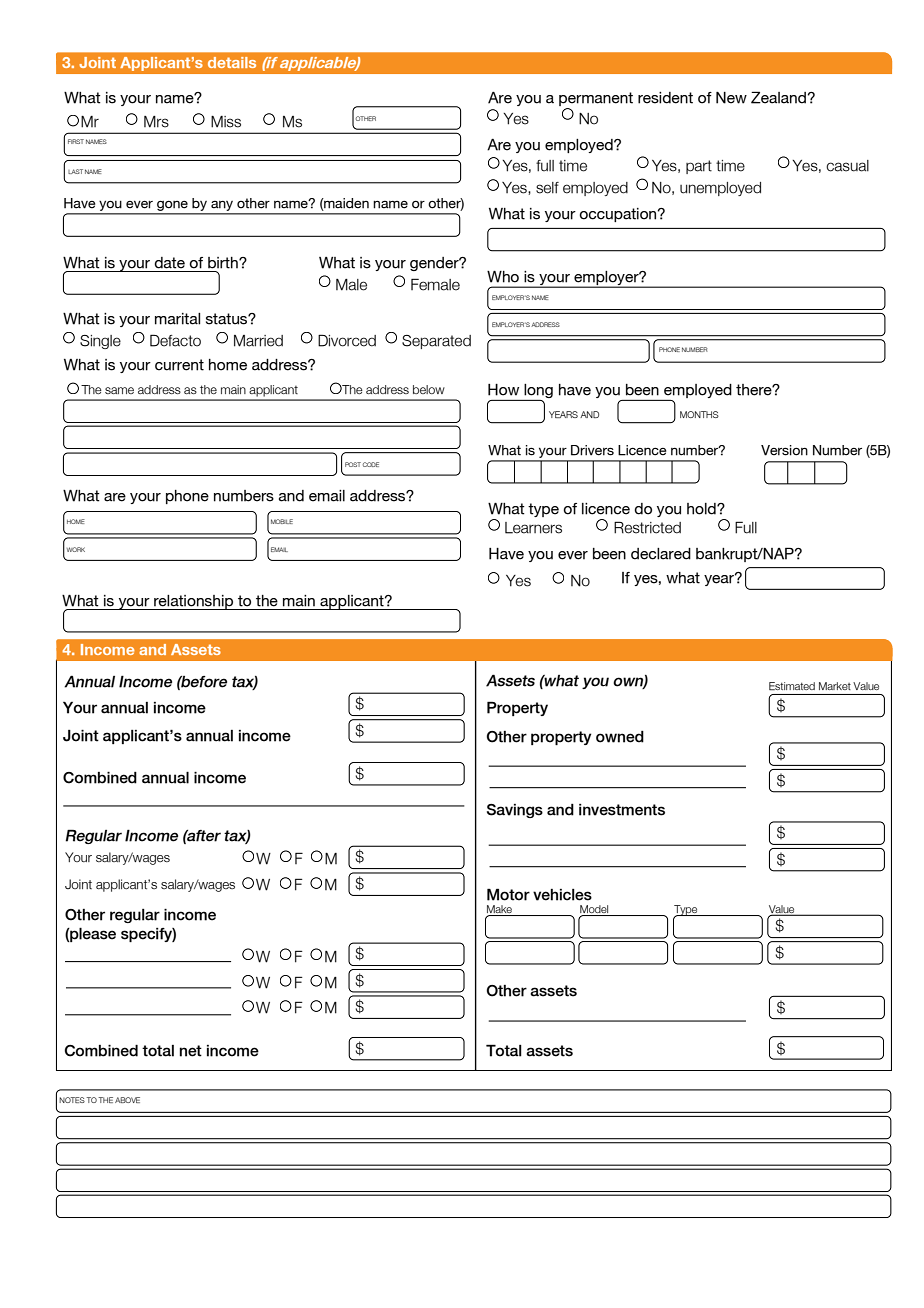 This image has width=924, height=1308. Describe the element at coordinates (156, 122) in the image. I see `Mrs` at that location.
